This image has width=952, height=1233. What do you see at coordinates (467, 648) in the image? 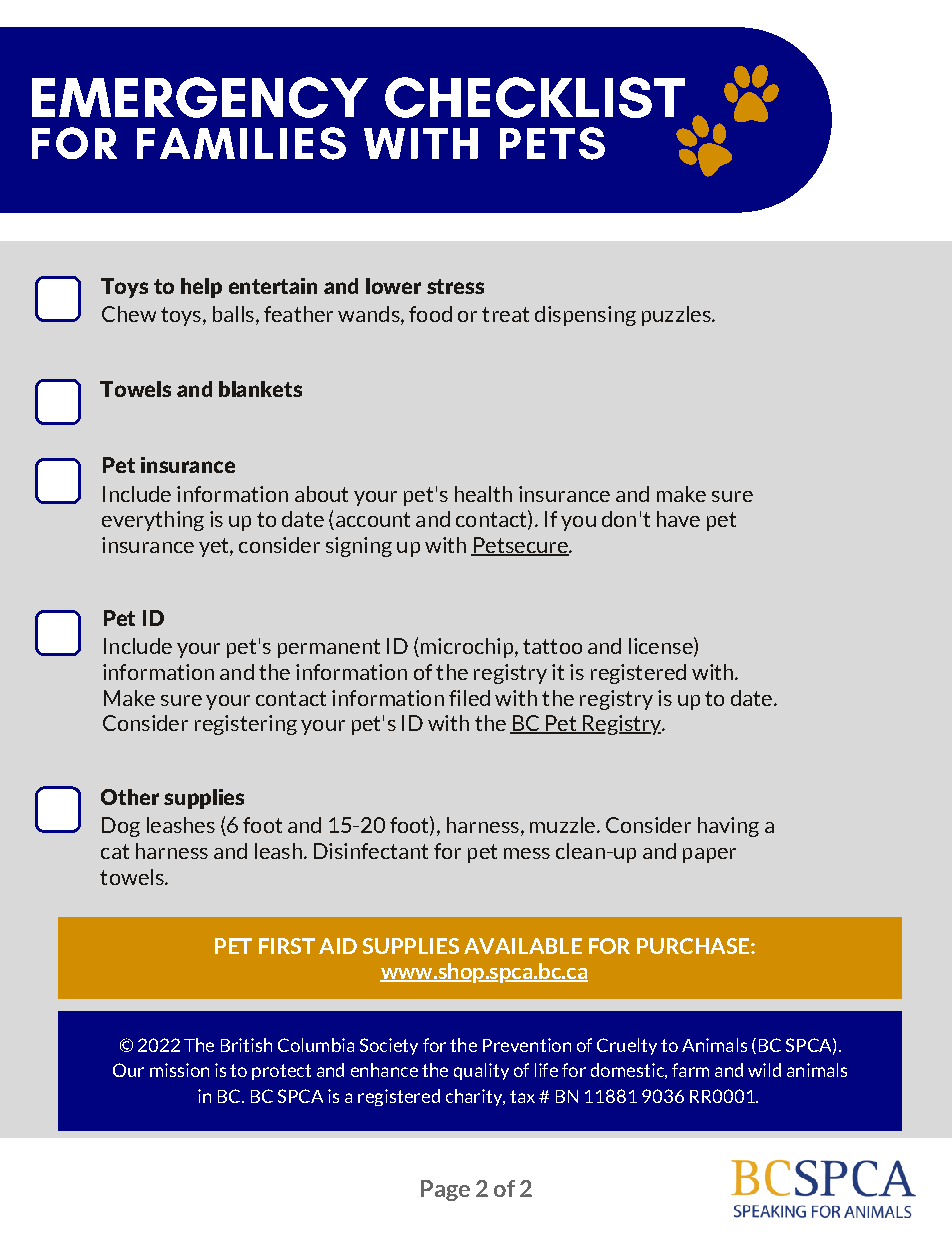
I see `microchip` at bounding box center [467, 648].
